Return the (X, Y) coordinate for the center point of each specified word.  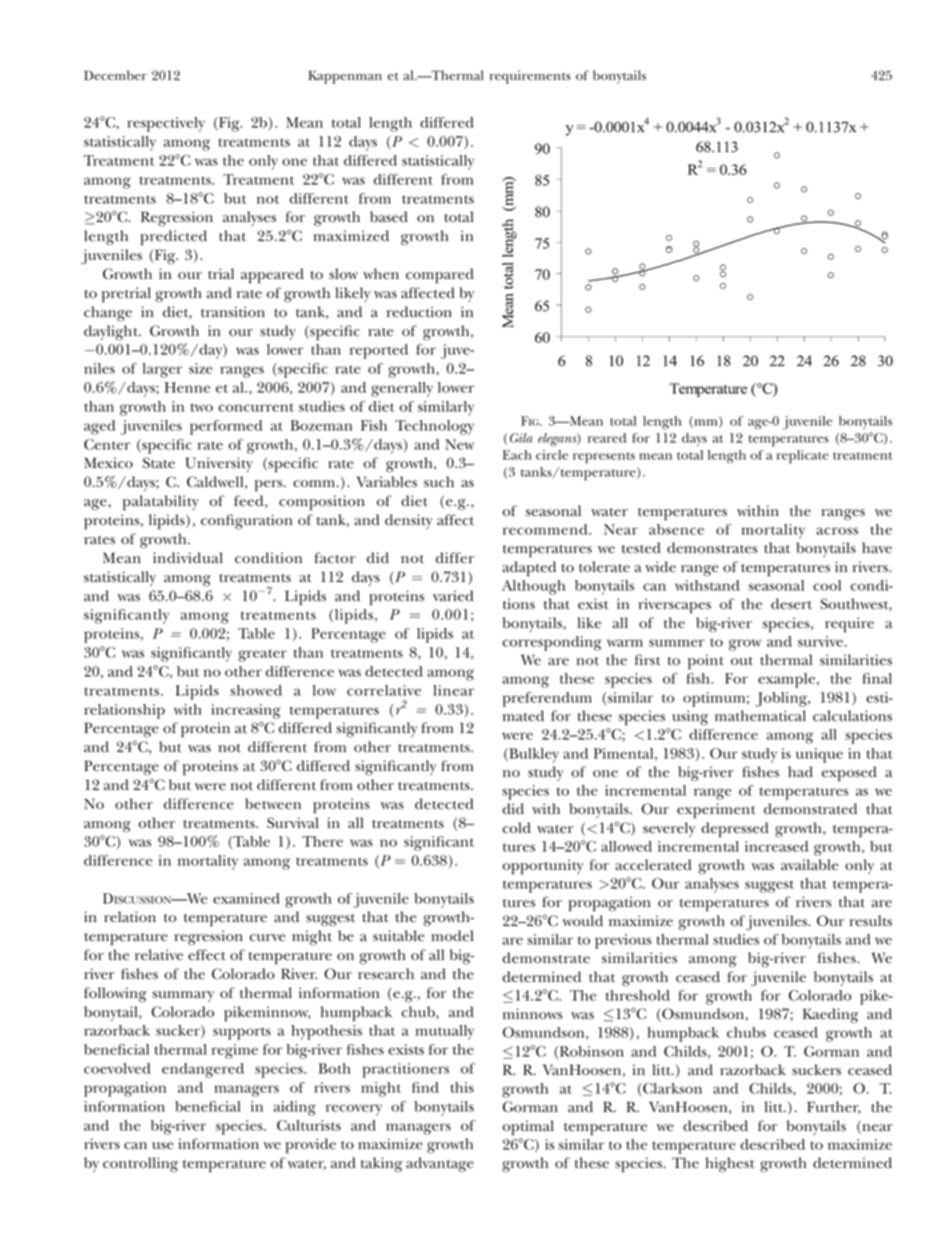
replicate (803, 457)
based (389, 217)
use (163, 1146)
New (459, 444)
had (800, 772)
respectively (166, 124)
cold (516, 828)
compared (440, 276)
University (219, 464)
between (273, 804)
